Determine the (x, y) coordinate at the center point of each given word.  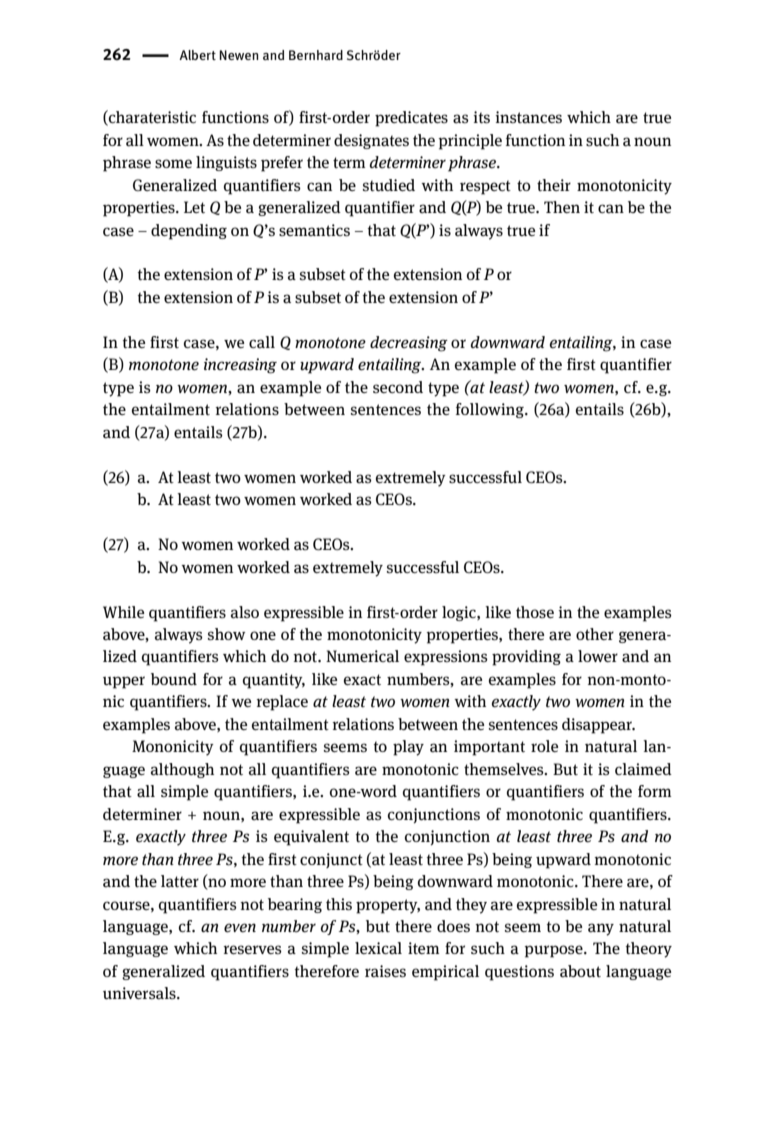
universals (140, 993)
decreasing (409, 344)
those (535, 612)
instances (528, 117)
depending (189, 232)
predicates (411, 119)
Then (562, 207)
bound (174, 679)
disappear (598, 726)
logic (460, 613)
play (408, 748)
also (245, 612)
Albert (197, 55)
